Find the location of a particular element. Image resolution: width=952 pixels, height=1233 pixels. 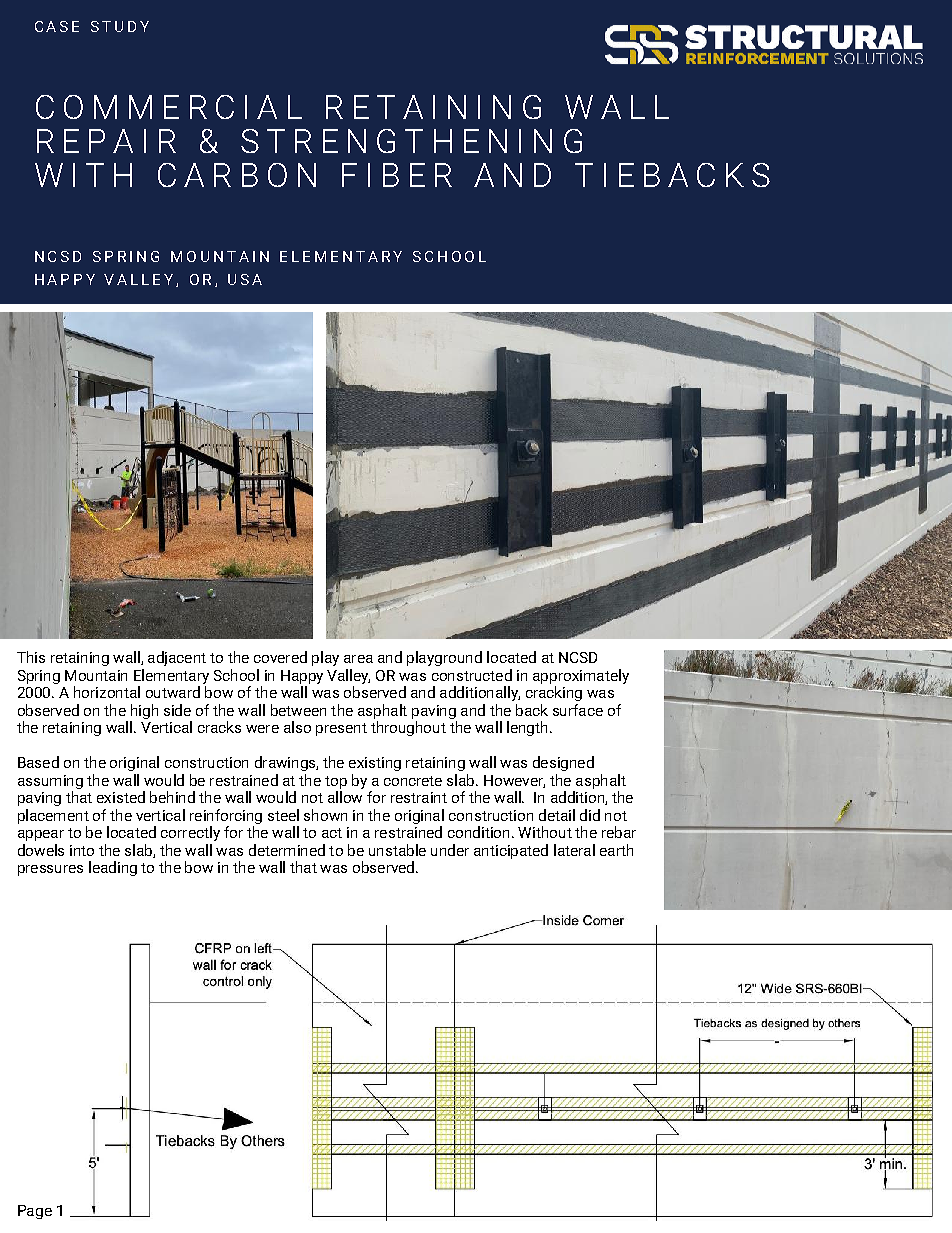

horizontal is located at coordinates (107, 692).
